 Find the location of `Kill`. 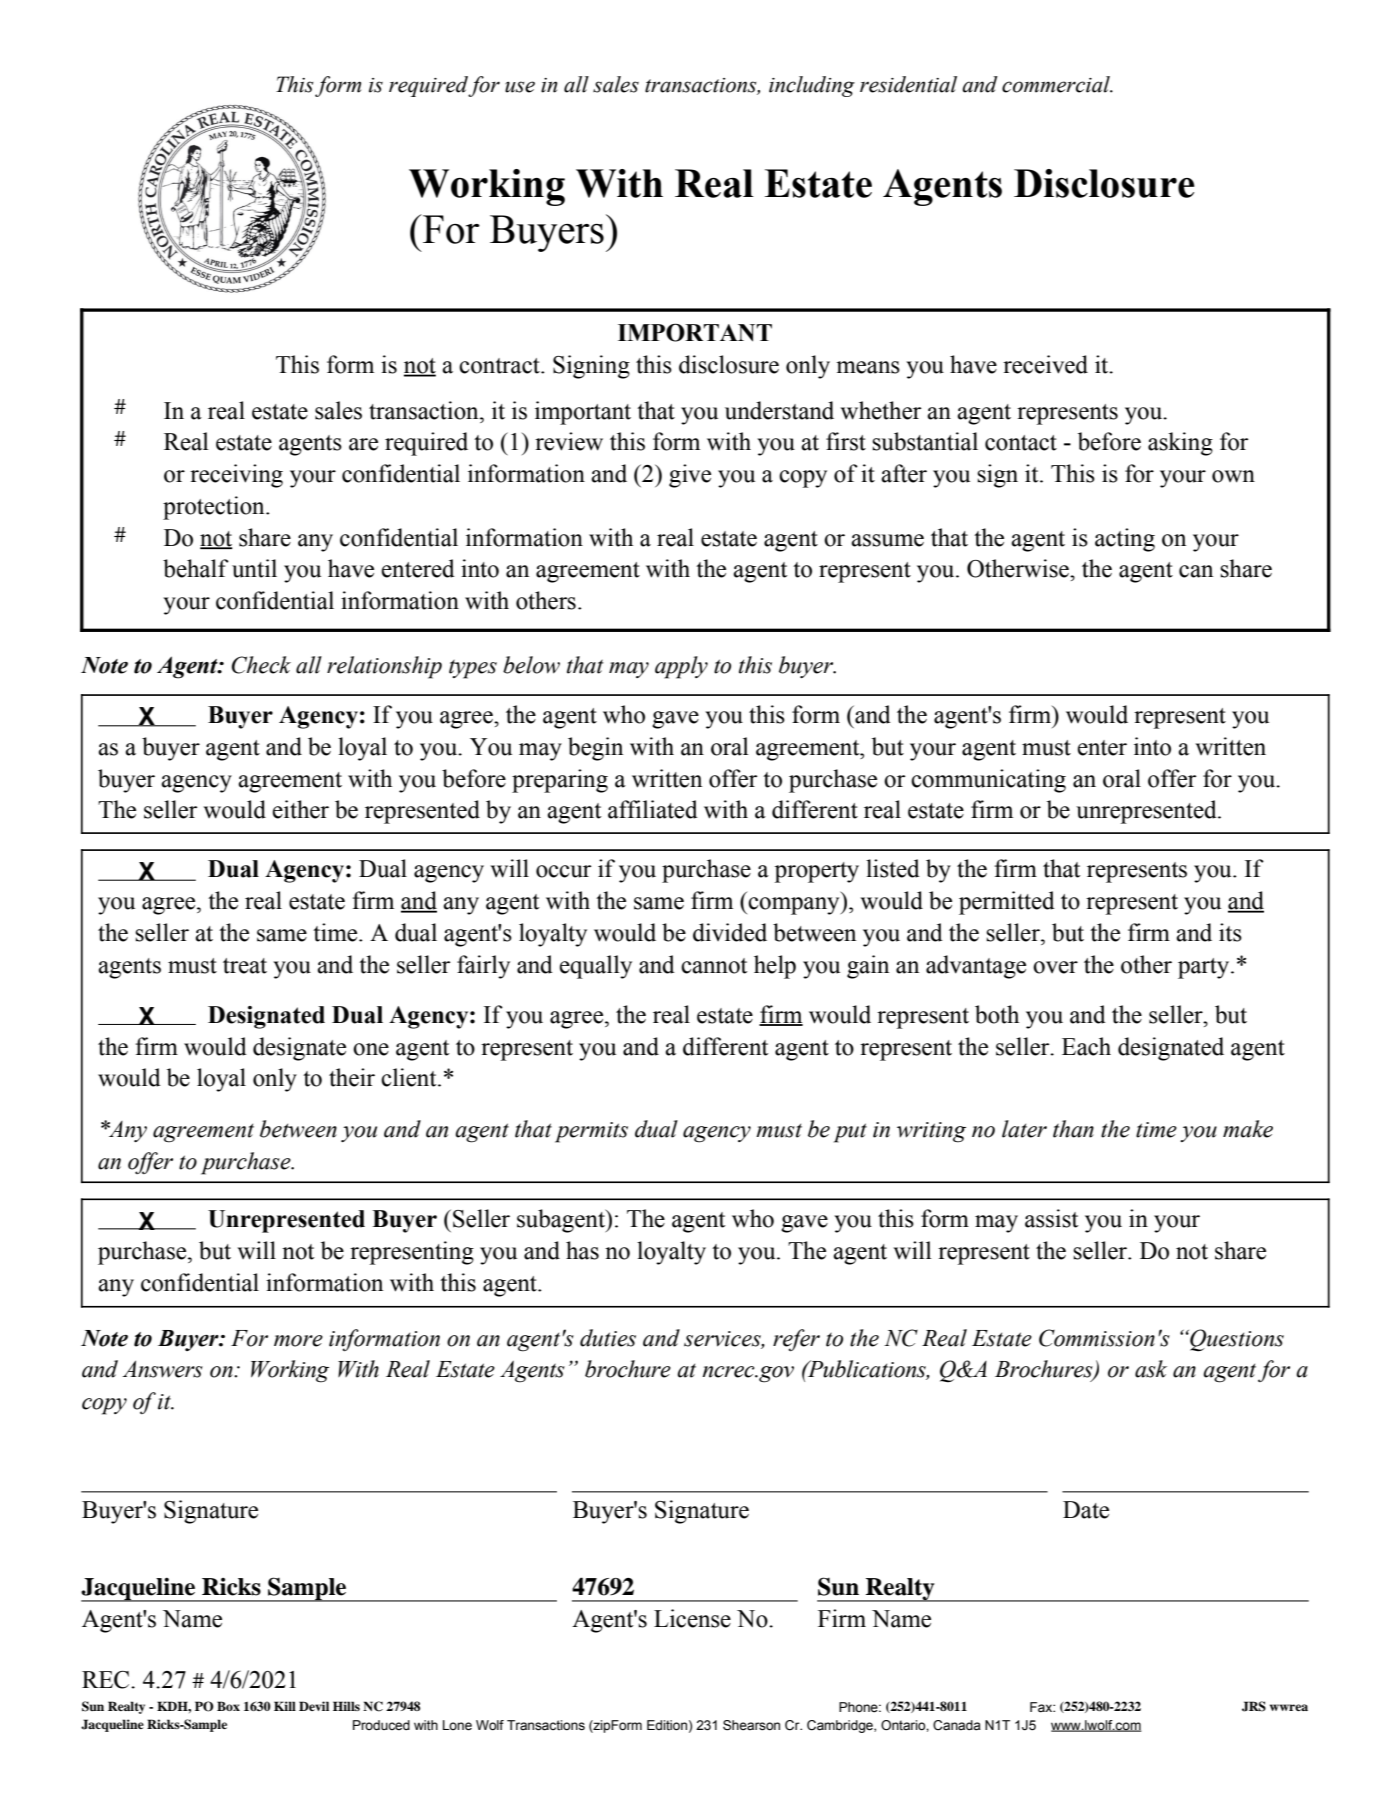

Kill is located at coordinates (285, 1706).
